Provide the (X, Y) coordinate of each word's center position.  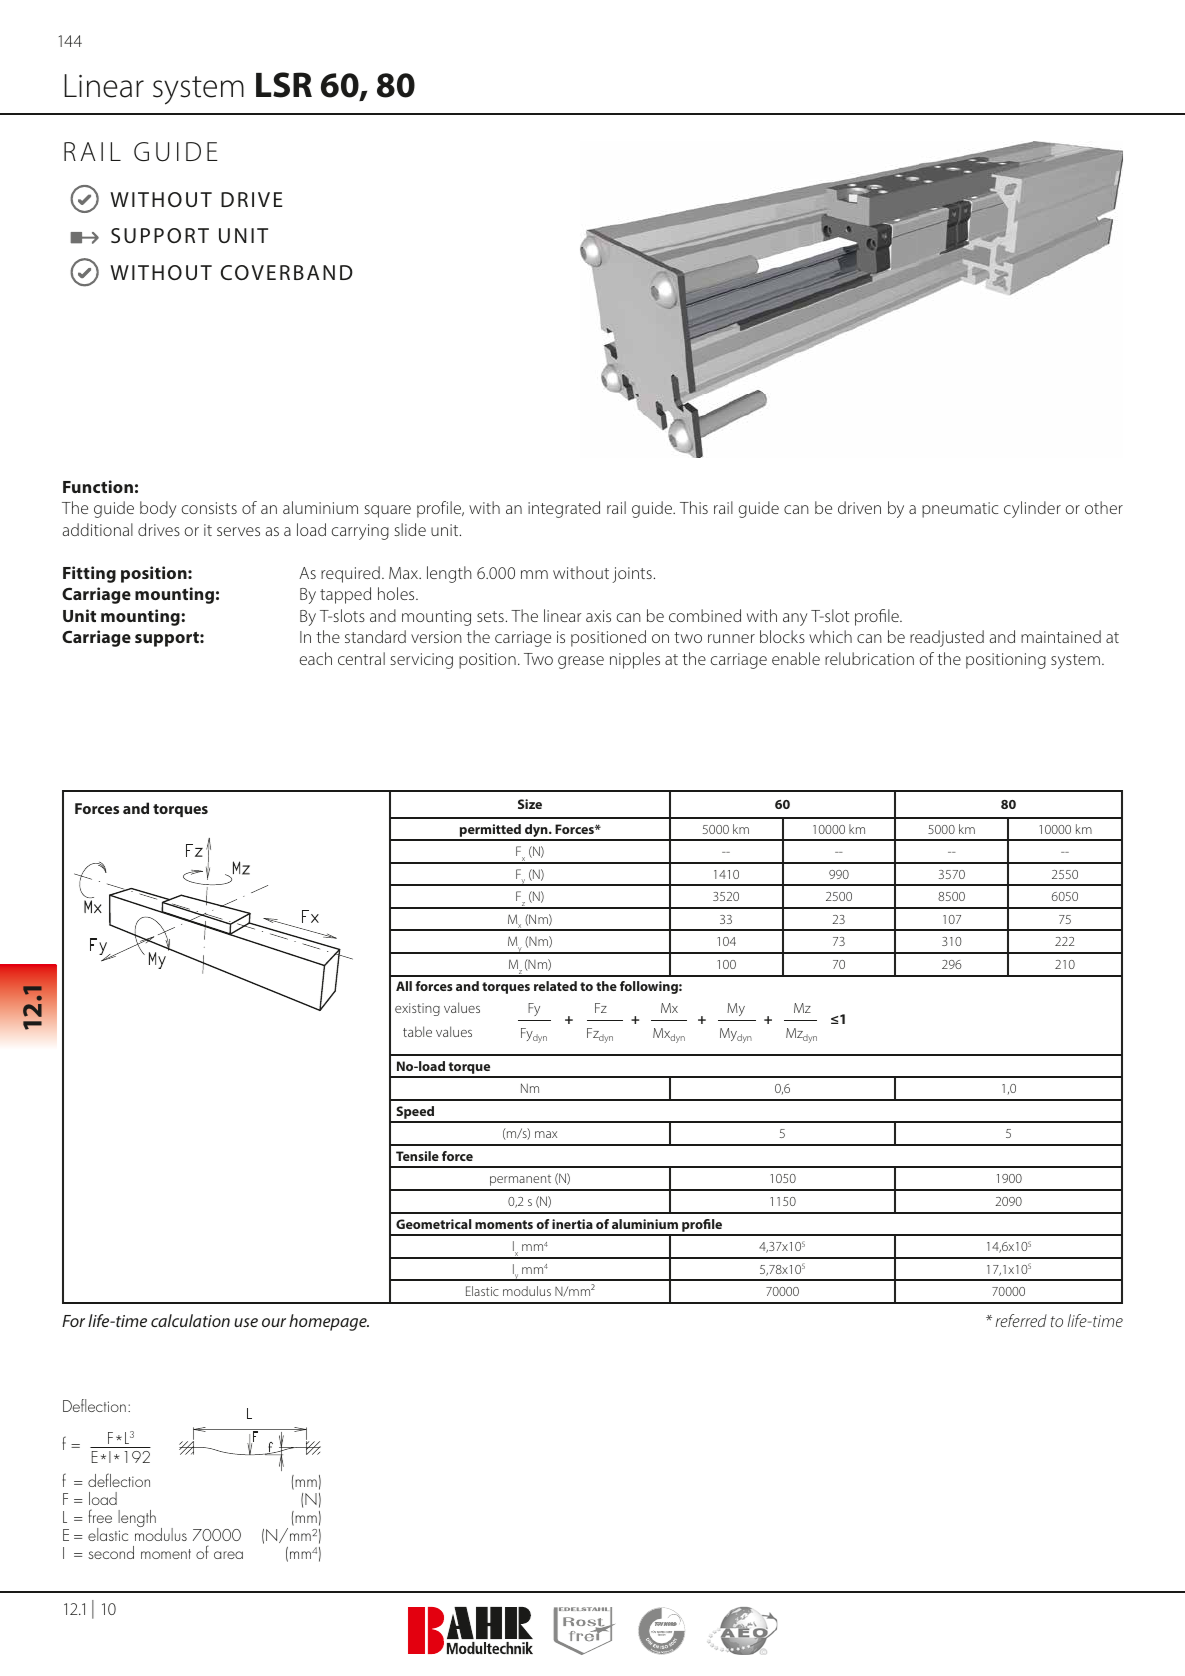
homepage (329, 1322)
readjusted (947, 638)
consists (209, 508)
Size (530, 804)
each (316, 658)
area (228, 1555)
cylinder (1032, 509)
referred (1021, 1320)
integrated (564, 509)
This (694, 507)
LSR (284, 85)
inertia (572, 1224)
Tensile (417, 1156)
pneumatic (960, 510)
